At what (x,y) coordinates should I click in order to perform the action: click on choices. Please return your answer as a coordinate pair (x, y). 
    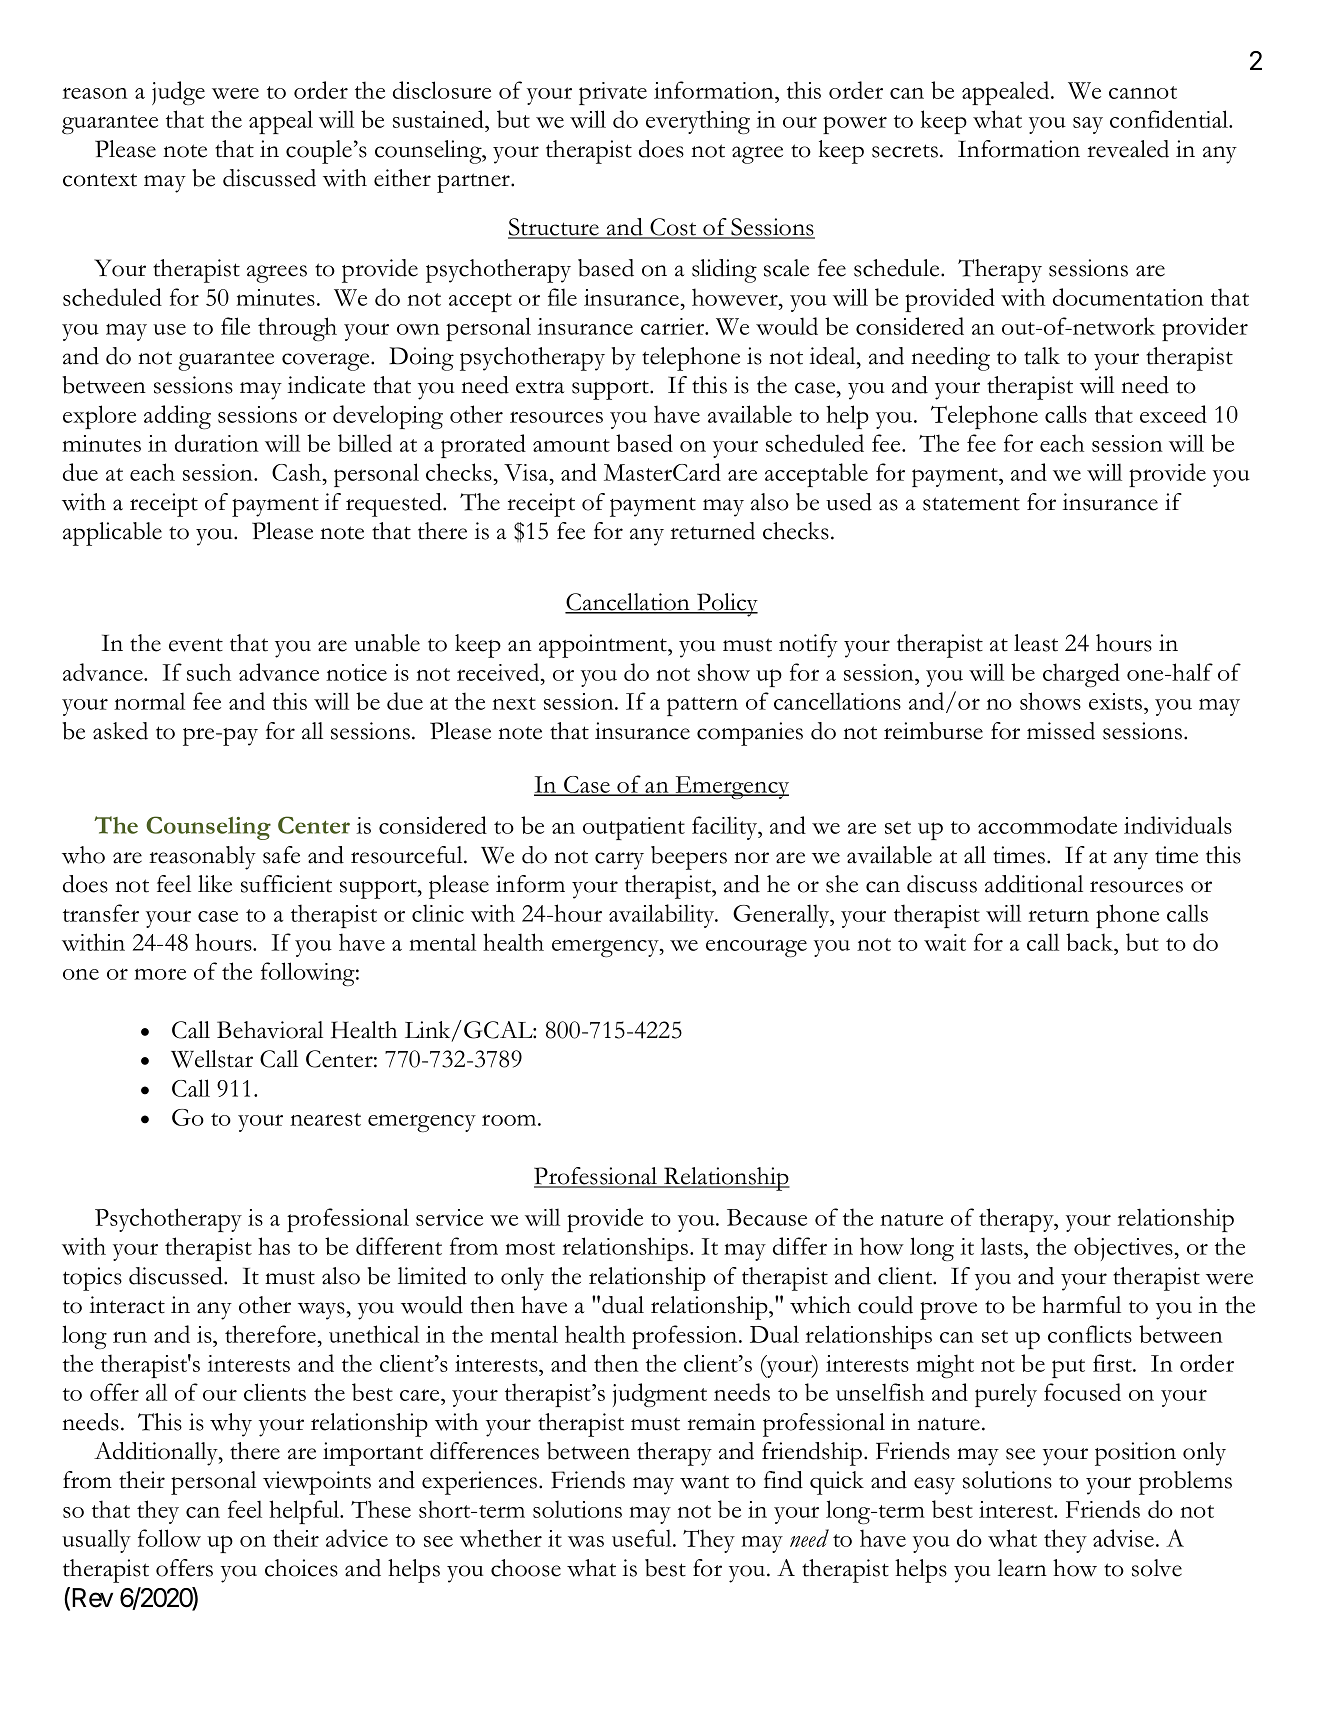
    Looking at the image, I should click on (301, 1568).
